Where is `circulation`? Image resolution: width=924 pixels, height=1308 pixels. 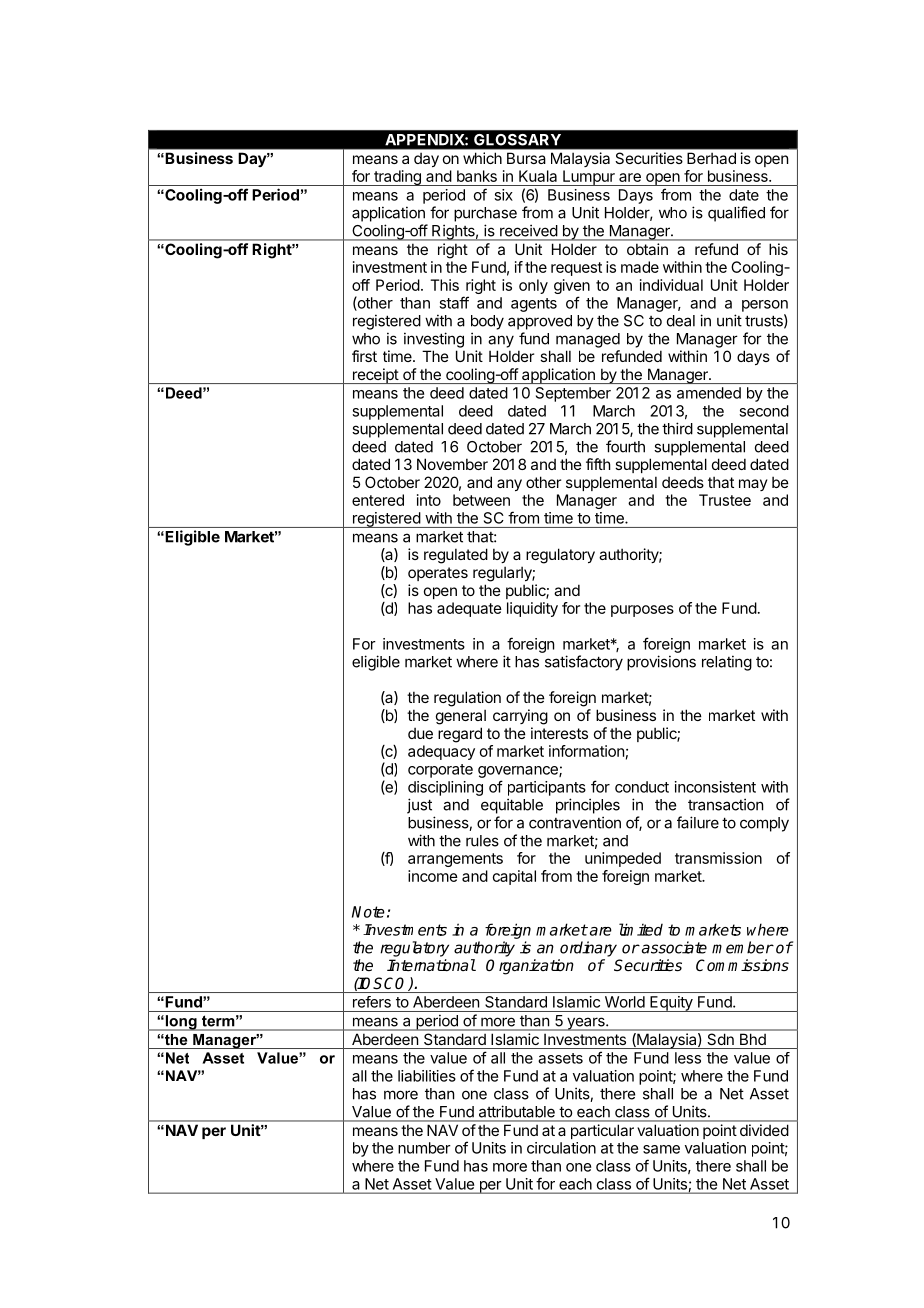
circulation is located at coordinates (561, 1148).
